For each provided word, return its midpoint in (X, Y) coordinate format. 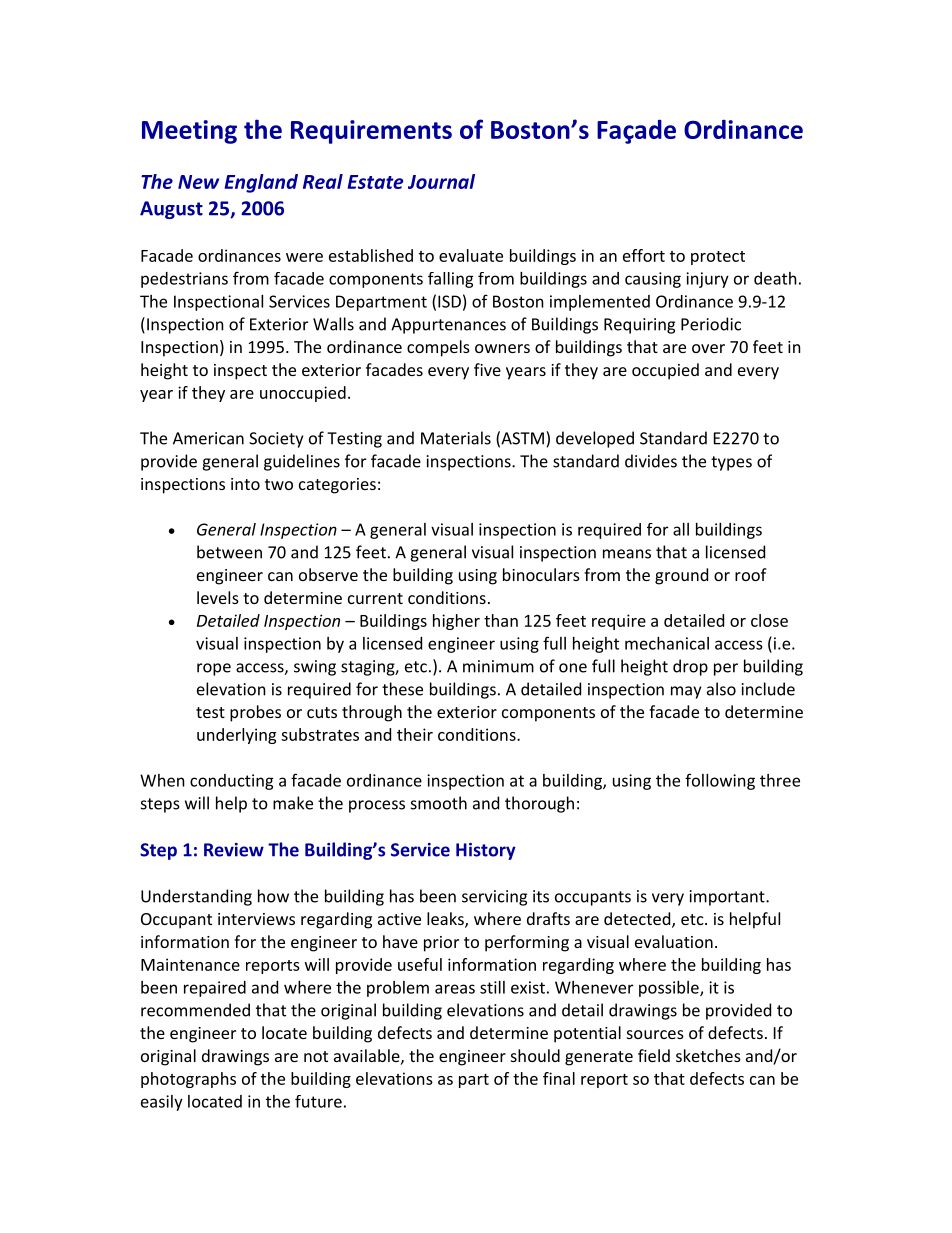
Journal (441, 181)
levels (218, 597)
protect (718, 258)
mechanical (667, 643)
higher (456, 622)
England (261, 183)
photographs (188, 1080)
